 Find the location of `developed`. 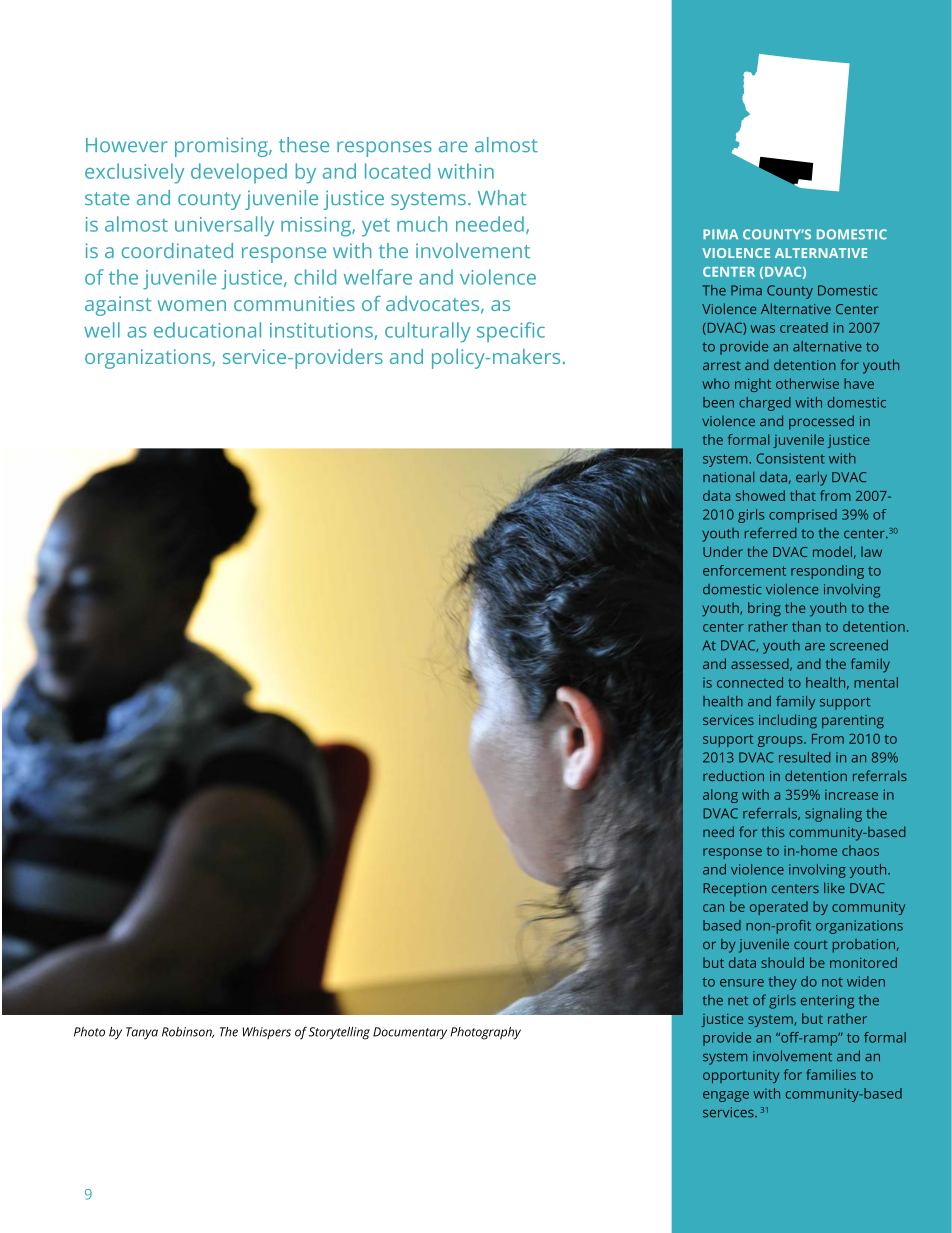

developed is located at coordinates (239, 173).
